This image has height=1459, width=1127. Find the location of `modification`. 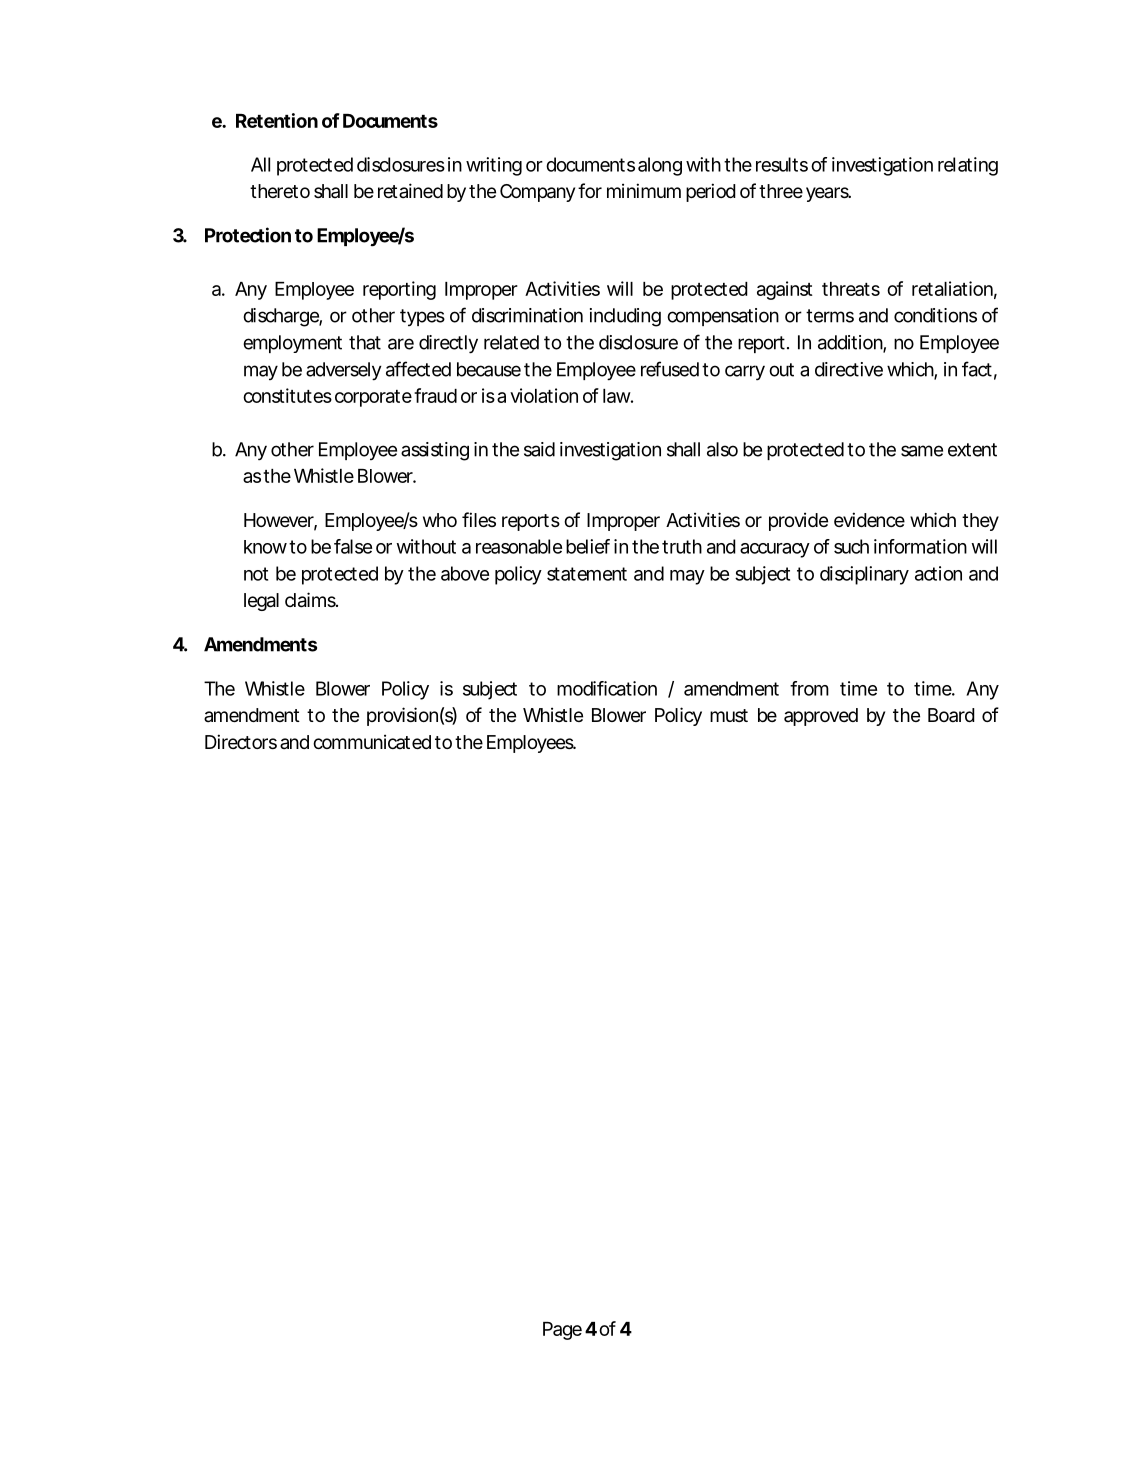

modification is located at coordinates (607, 688).
